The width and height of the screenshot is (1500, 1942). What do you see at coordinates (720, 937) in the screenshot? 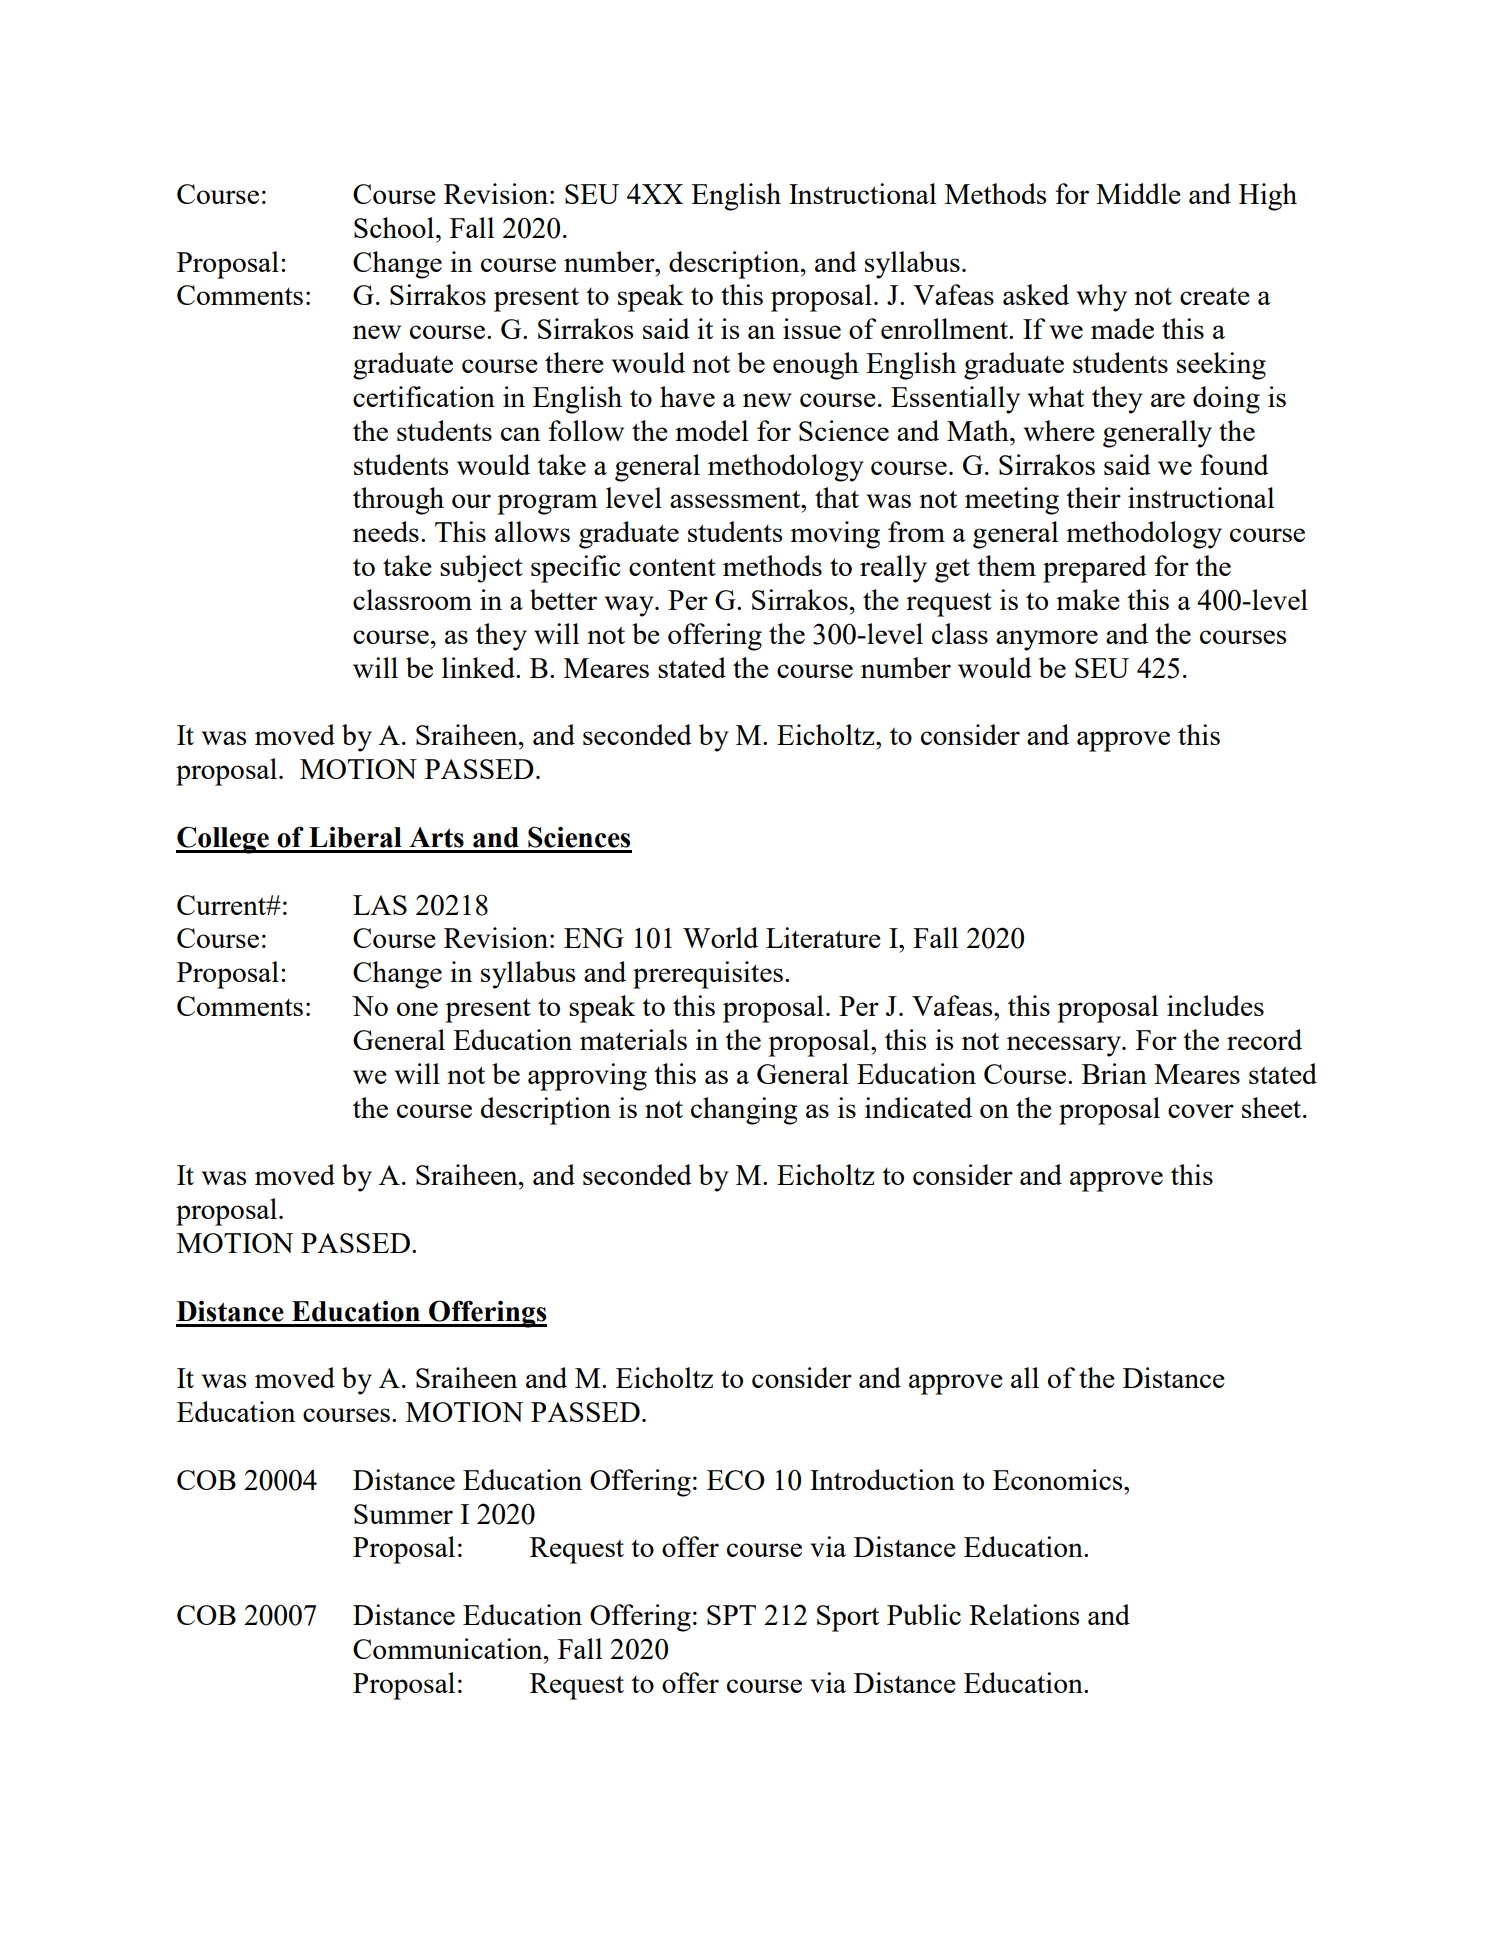
I see `World` at bounding box center [720, 937].
